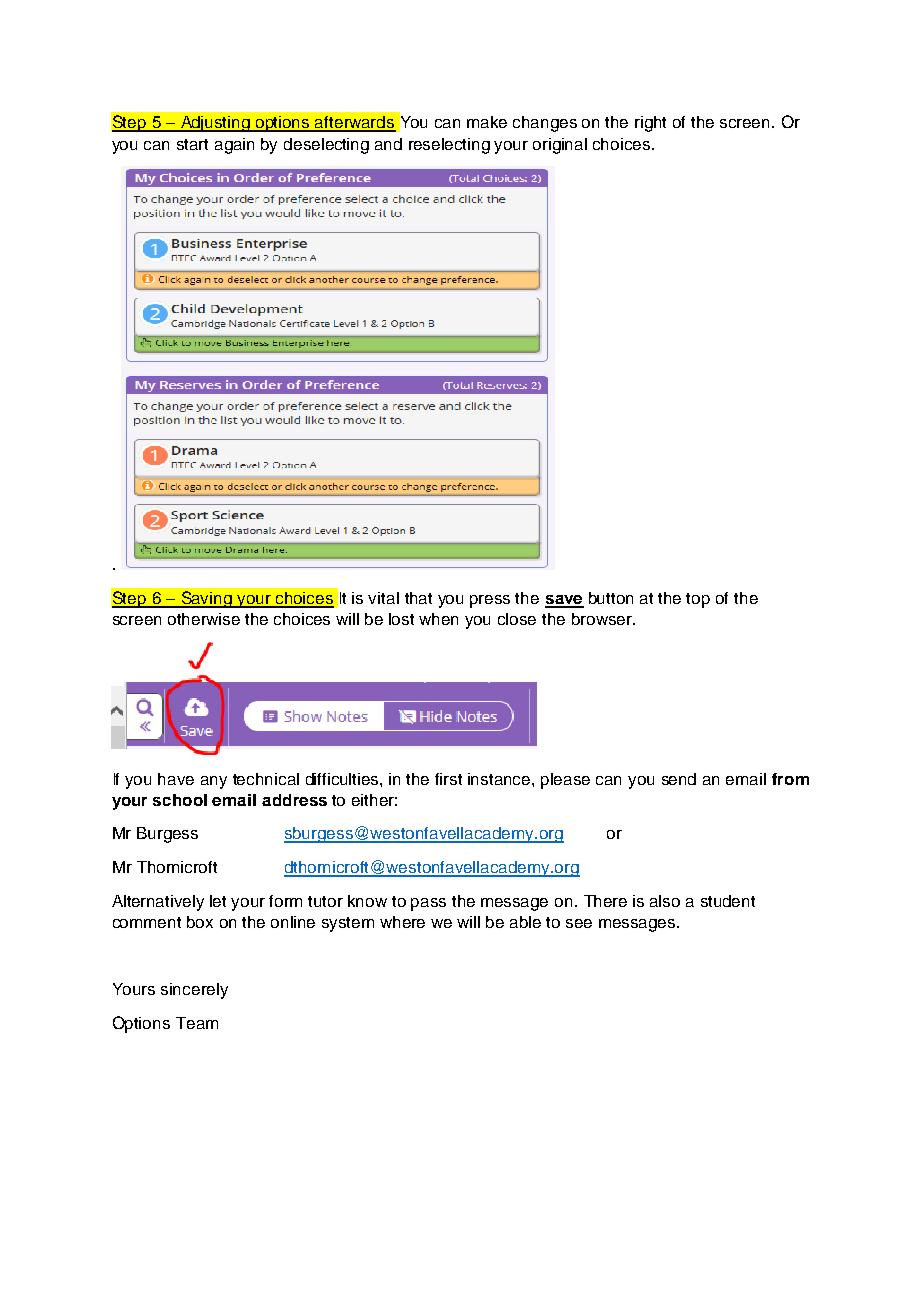 The height and width of the screenshot is (1308, 924). Describe the element at coordinates (214, 782) in the screenshot. I see `any` at that location.
